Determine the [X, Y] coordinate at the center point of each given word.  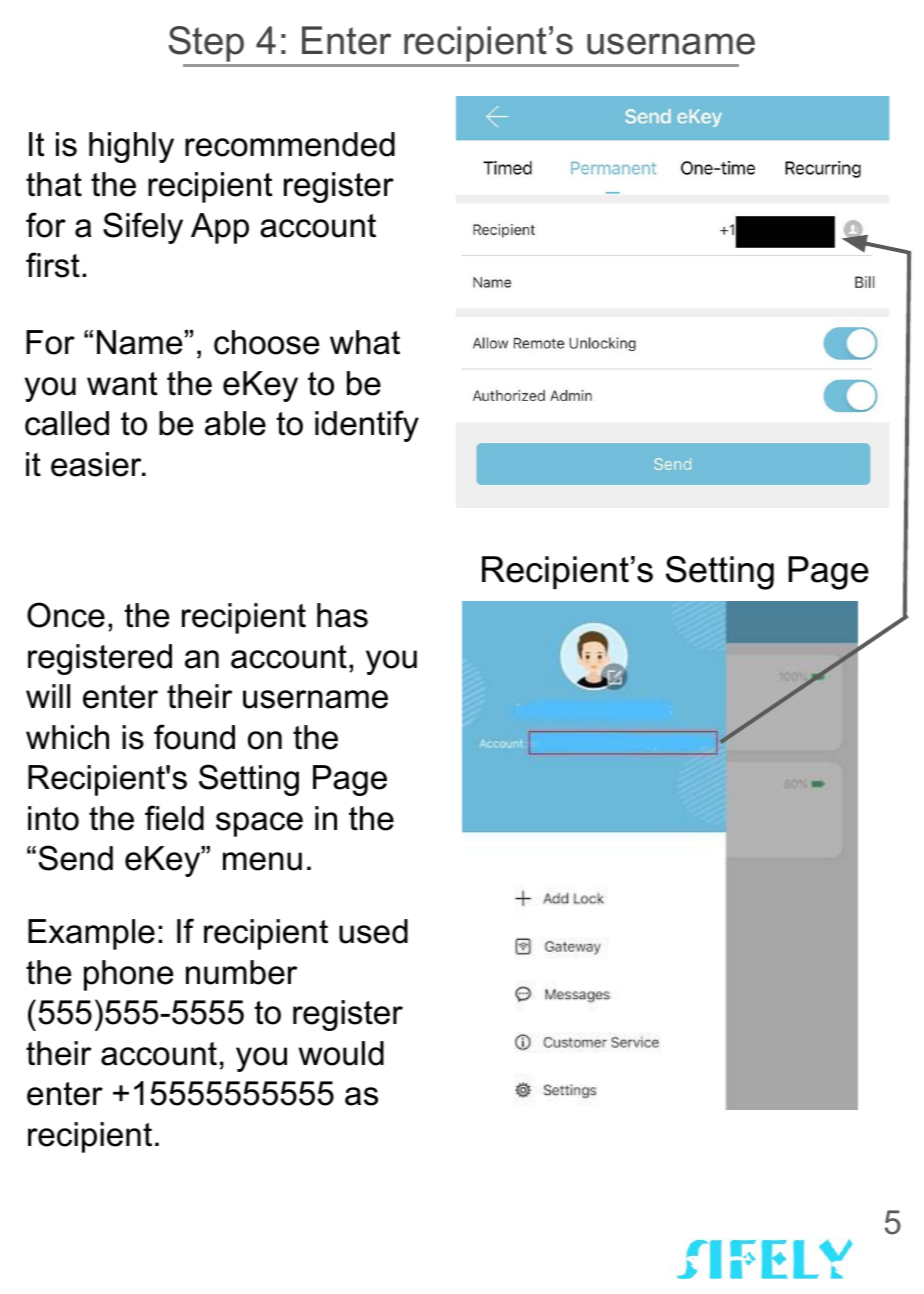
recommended [290, 144]
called [67, 423]
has [342, 615]
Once [66, 615]
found [194, 737]
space [259, 824]
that [54, 184]
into [53, 818]
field [174, 818]
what [365, 342]
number [241, 972]
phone [128, 975]
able [235, 423]
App [220, 228]
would [341, 1053]
